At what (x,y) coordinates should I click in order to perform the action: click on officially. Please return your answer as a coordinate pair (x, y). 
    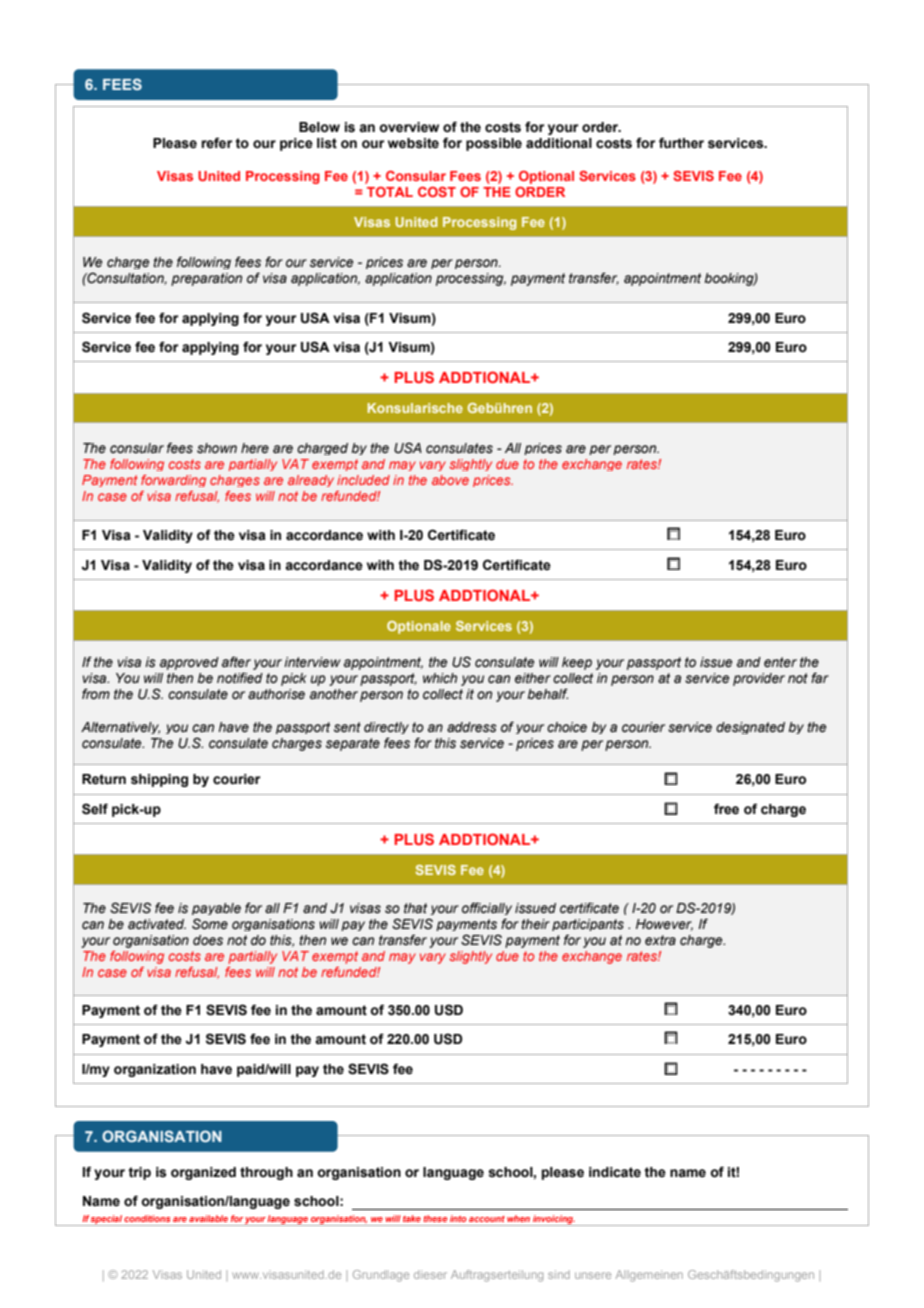
    Looking at the image, I should click on (487, 908).
